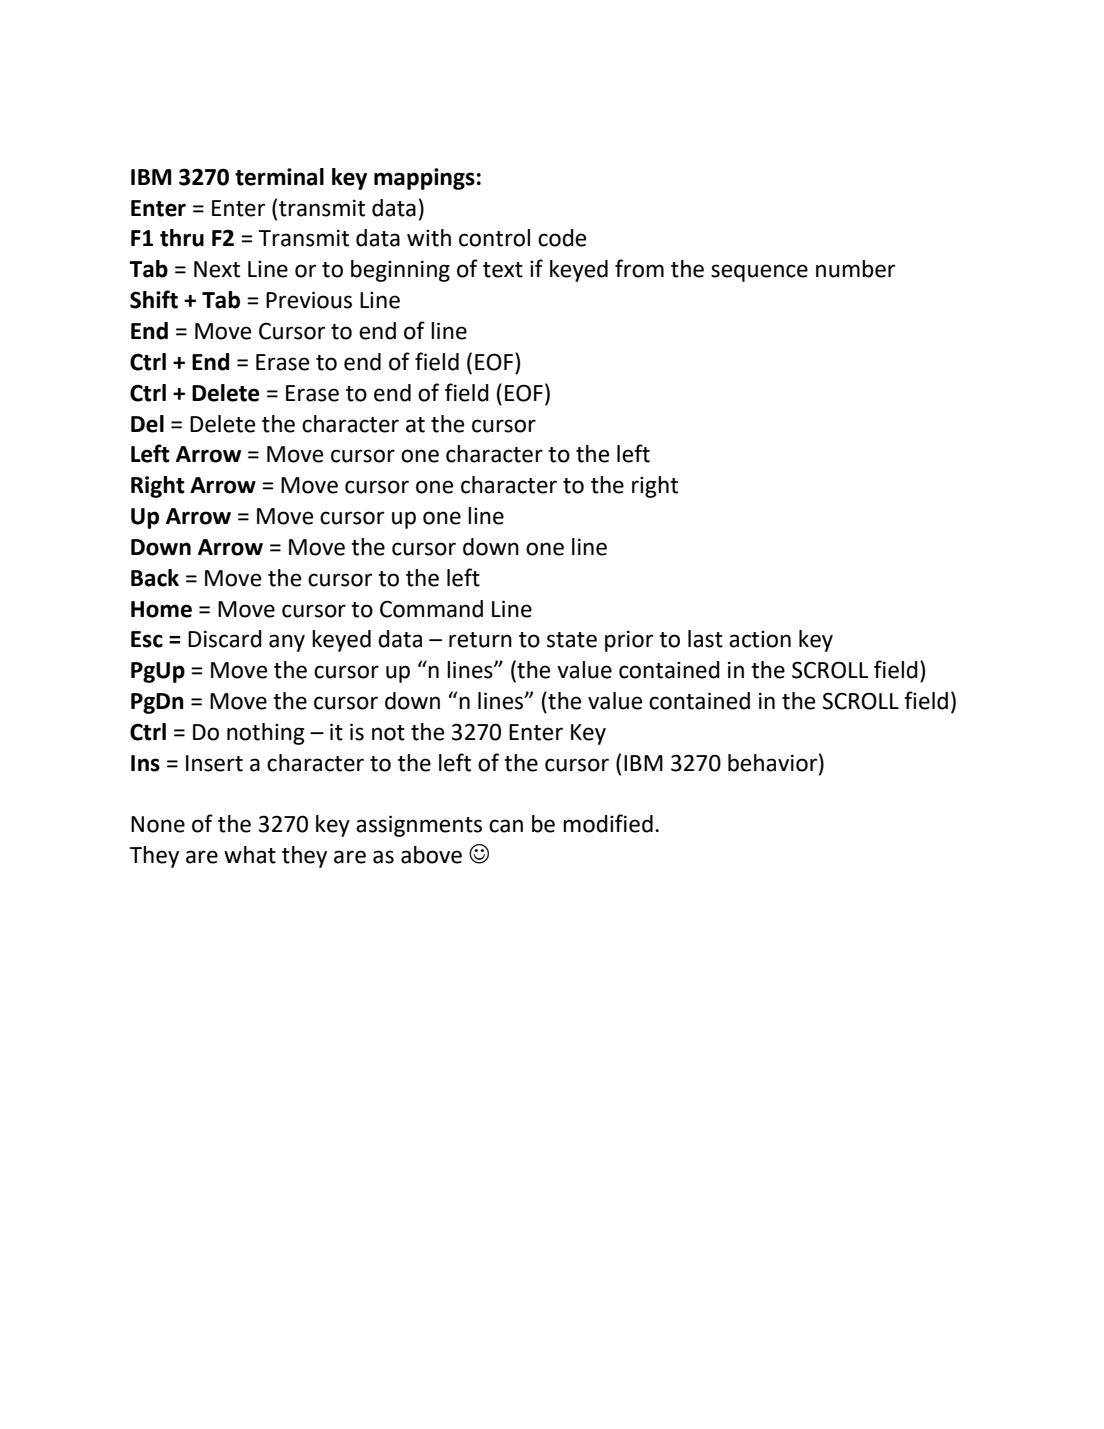 Image resolution: width=1104 pixels, height=1429 pixels. Describe the element at coordinates (760, 639) in the screenshot. I see `action` at that location.
